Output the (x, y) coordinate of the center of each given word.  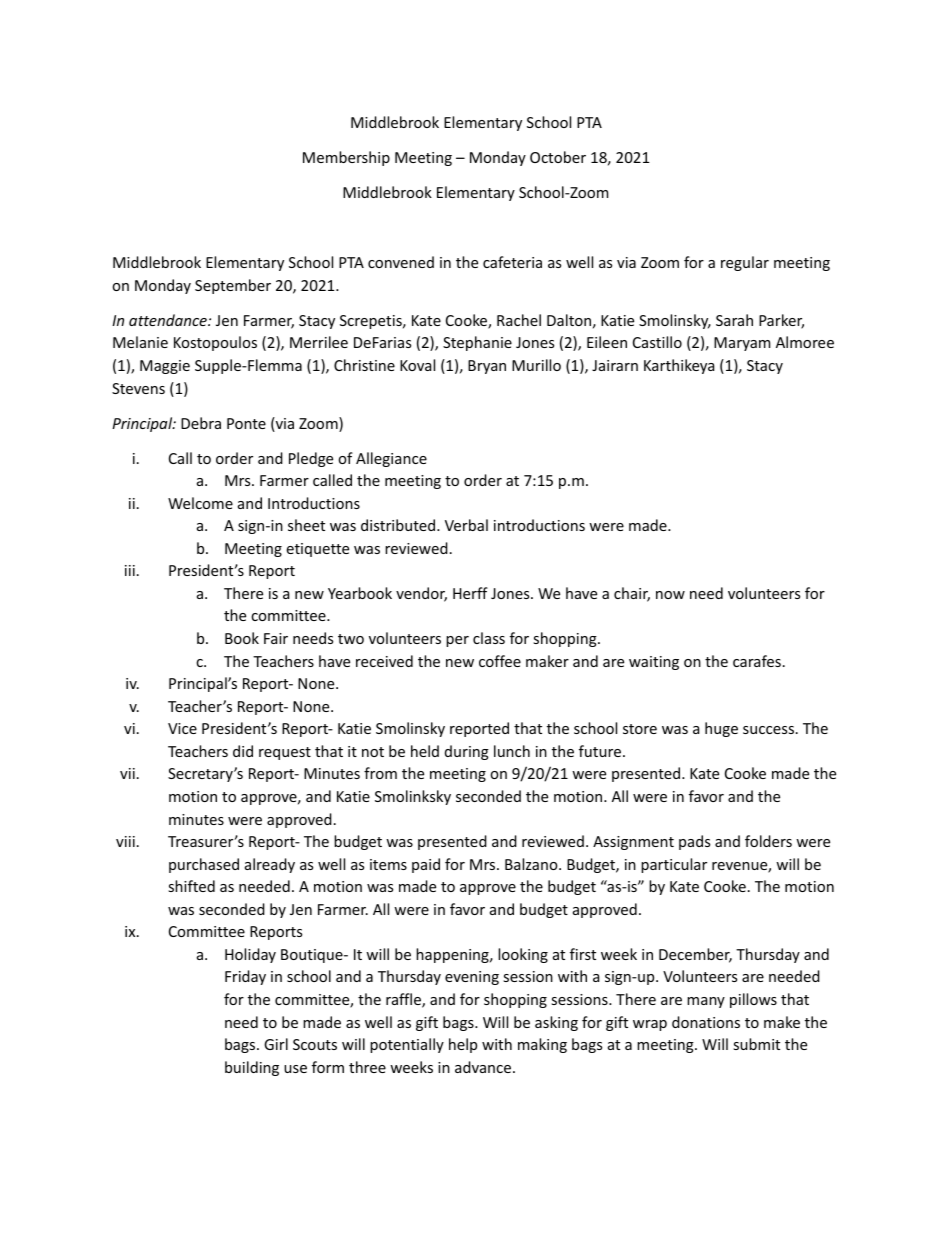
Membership (346, 158)
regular (745, 263)
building (252, 1068)
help (463, 1045)
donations (706, 1022)
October (558, 157)
